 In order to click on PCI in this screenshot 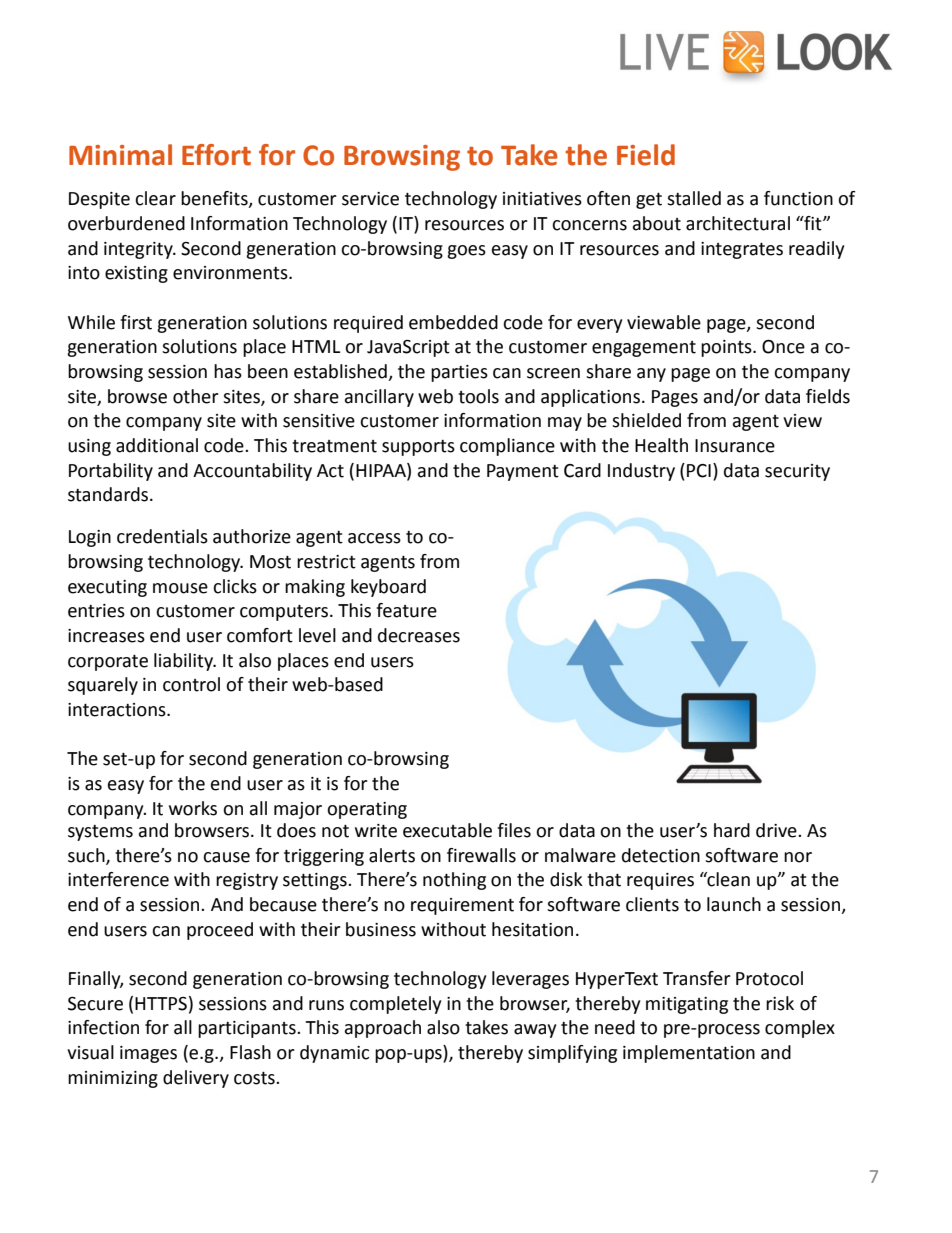, I will do `click(699, 471)`.
